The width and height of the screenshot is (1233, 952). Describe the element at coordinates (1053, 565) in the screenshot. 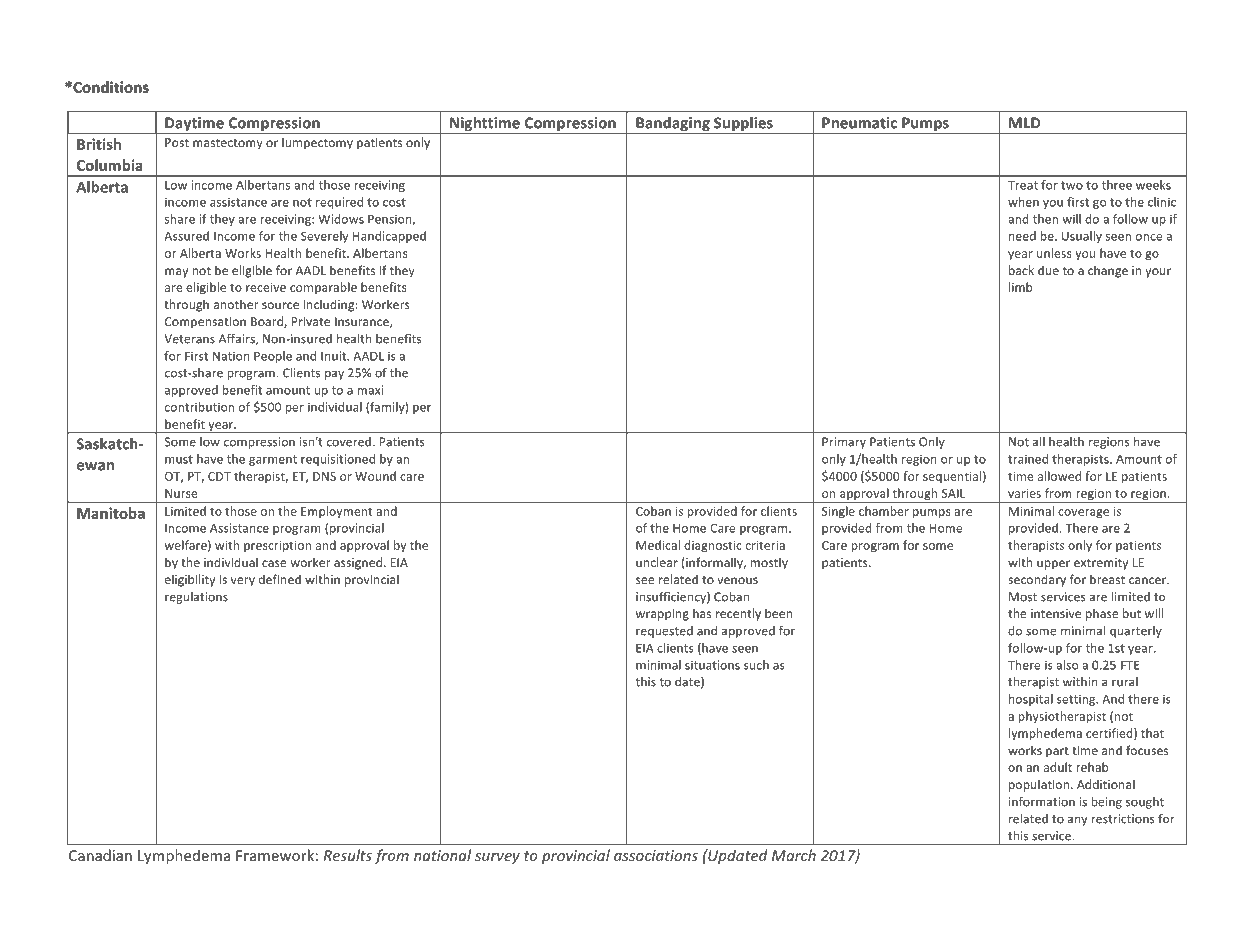

I see `upper` at that location.
